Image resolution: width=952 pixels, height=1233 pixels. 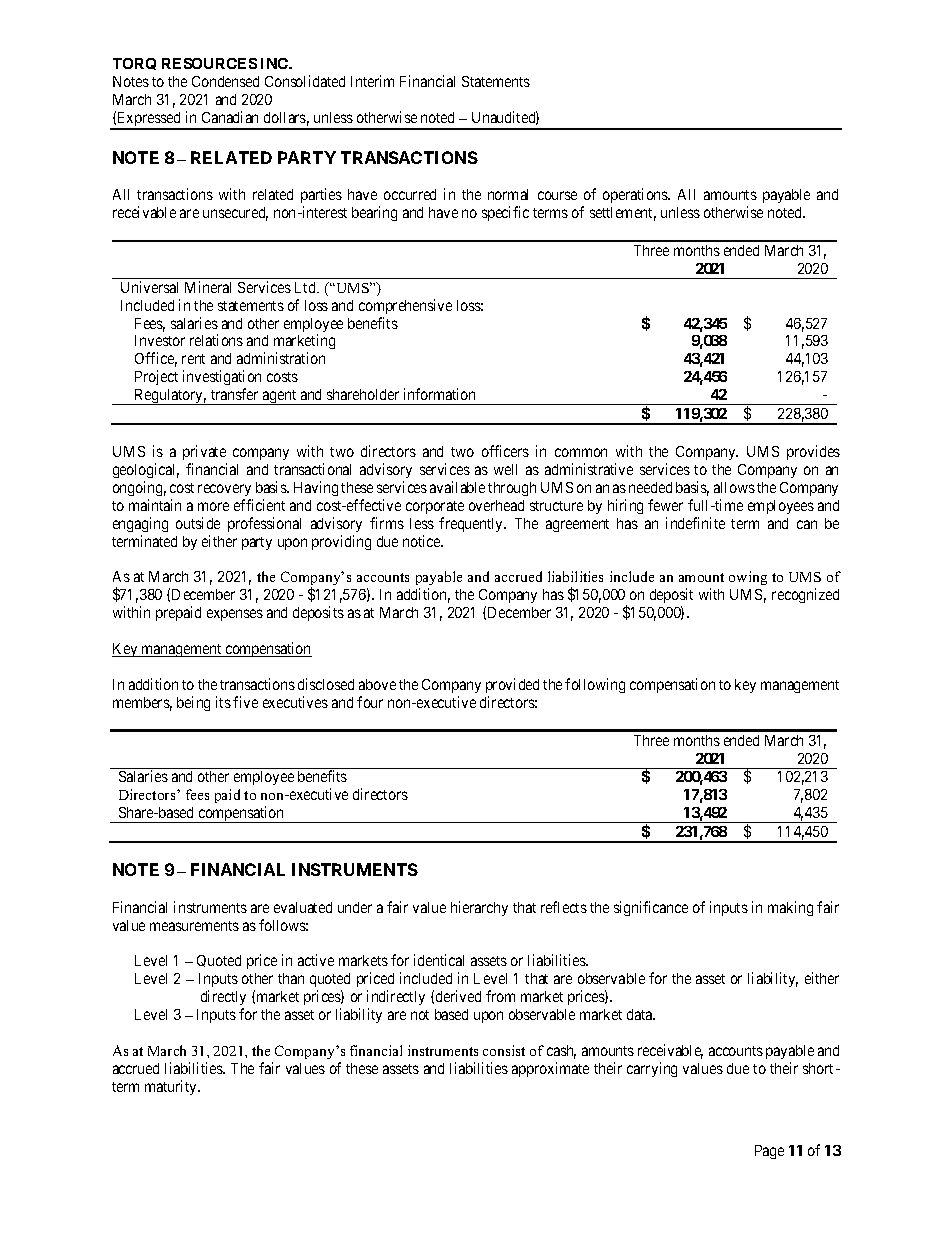 What do you see at coordinates (496, 505) in the document?
I see `overhead` at bounding box center [496, 505].
